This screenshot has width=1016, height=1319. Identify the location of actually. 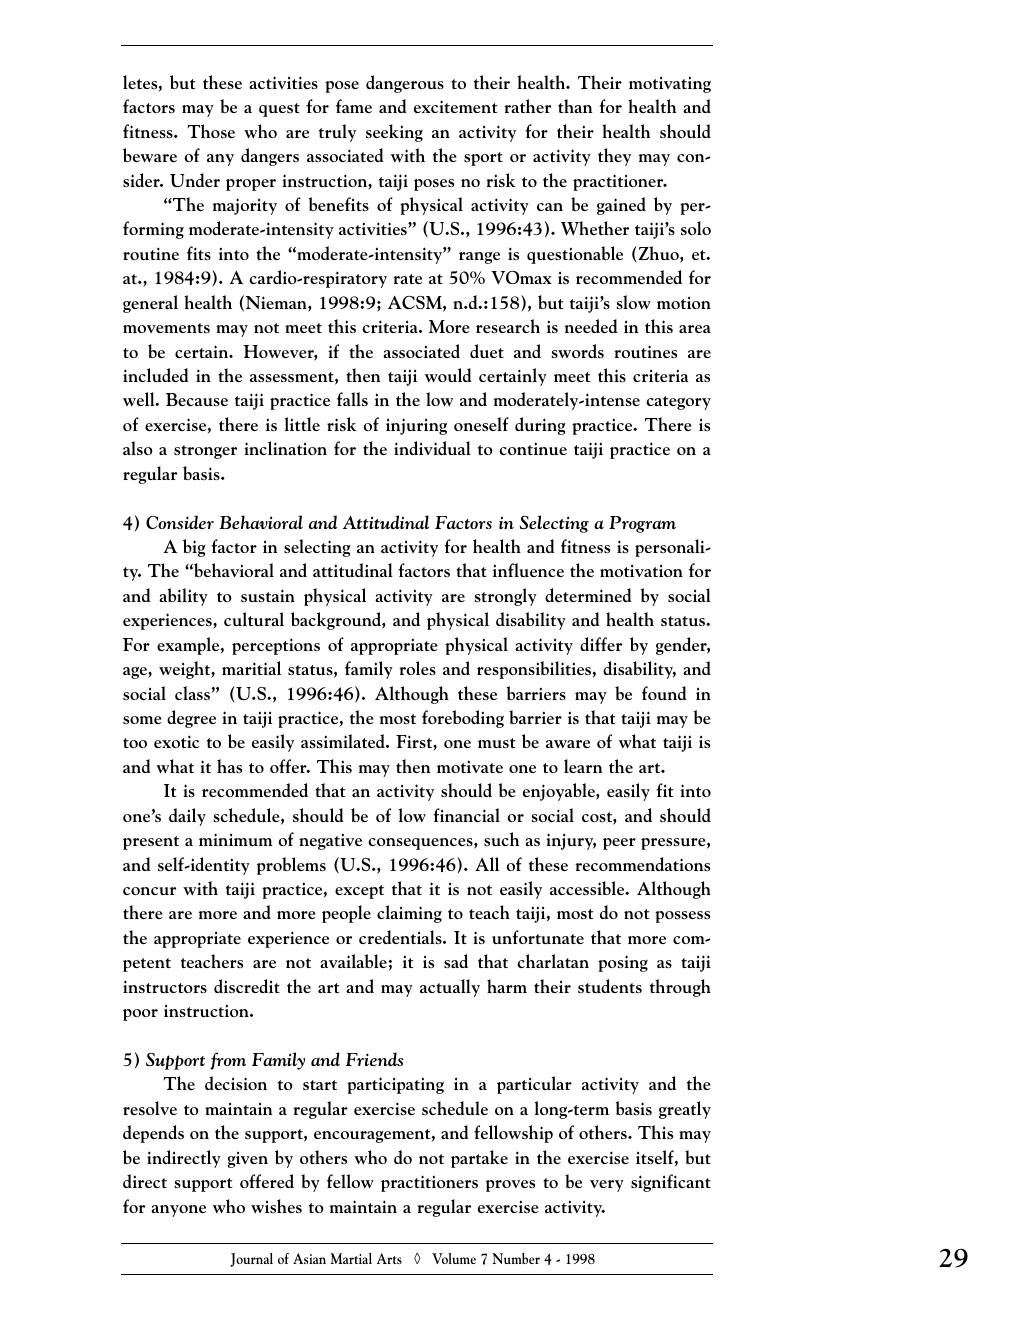
(450, 988).
